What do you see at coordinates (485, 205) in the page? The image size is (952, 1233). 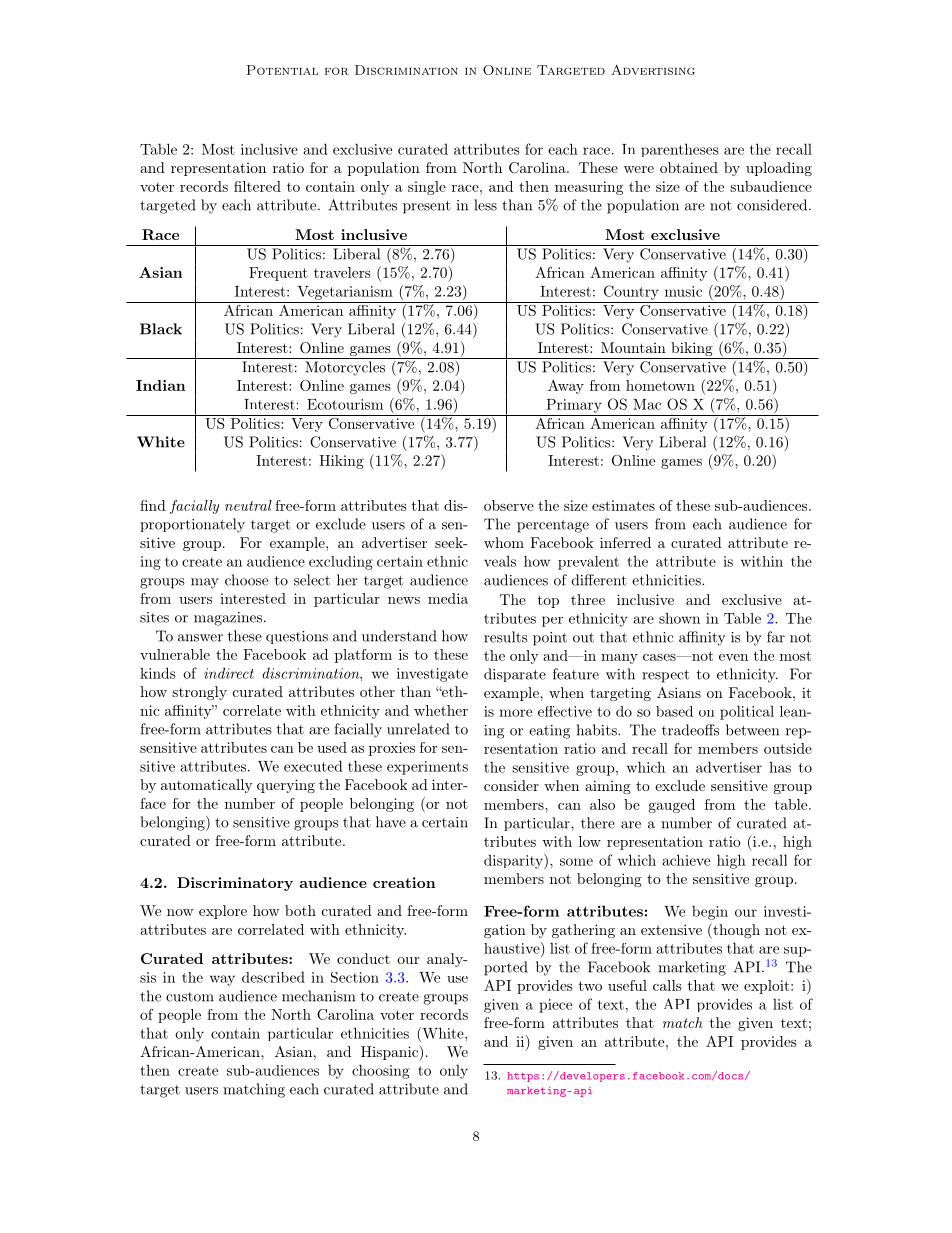 I see `less` at bounding box center [485, 205].
